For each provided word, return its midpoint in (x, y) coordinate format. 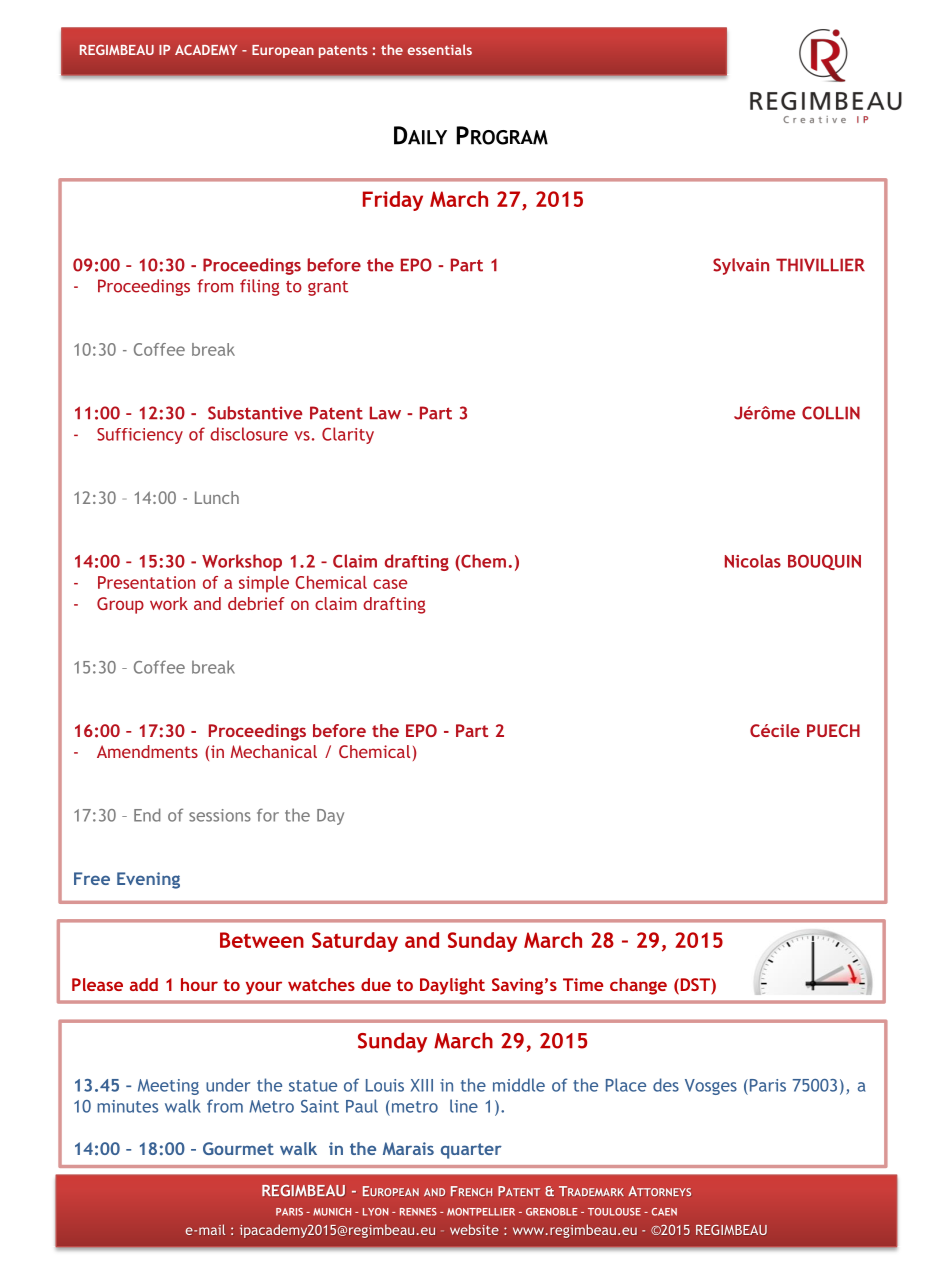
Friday (393, 201)
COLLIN (831, 413)
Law (385, 413)
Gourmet (238, 1148)
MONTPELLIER (481, 1212)
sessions (220, 815)
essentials (440, 49)
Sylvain (741, 266)
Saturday (355, 942)
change (638, 986)
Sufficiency (140, 436)
